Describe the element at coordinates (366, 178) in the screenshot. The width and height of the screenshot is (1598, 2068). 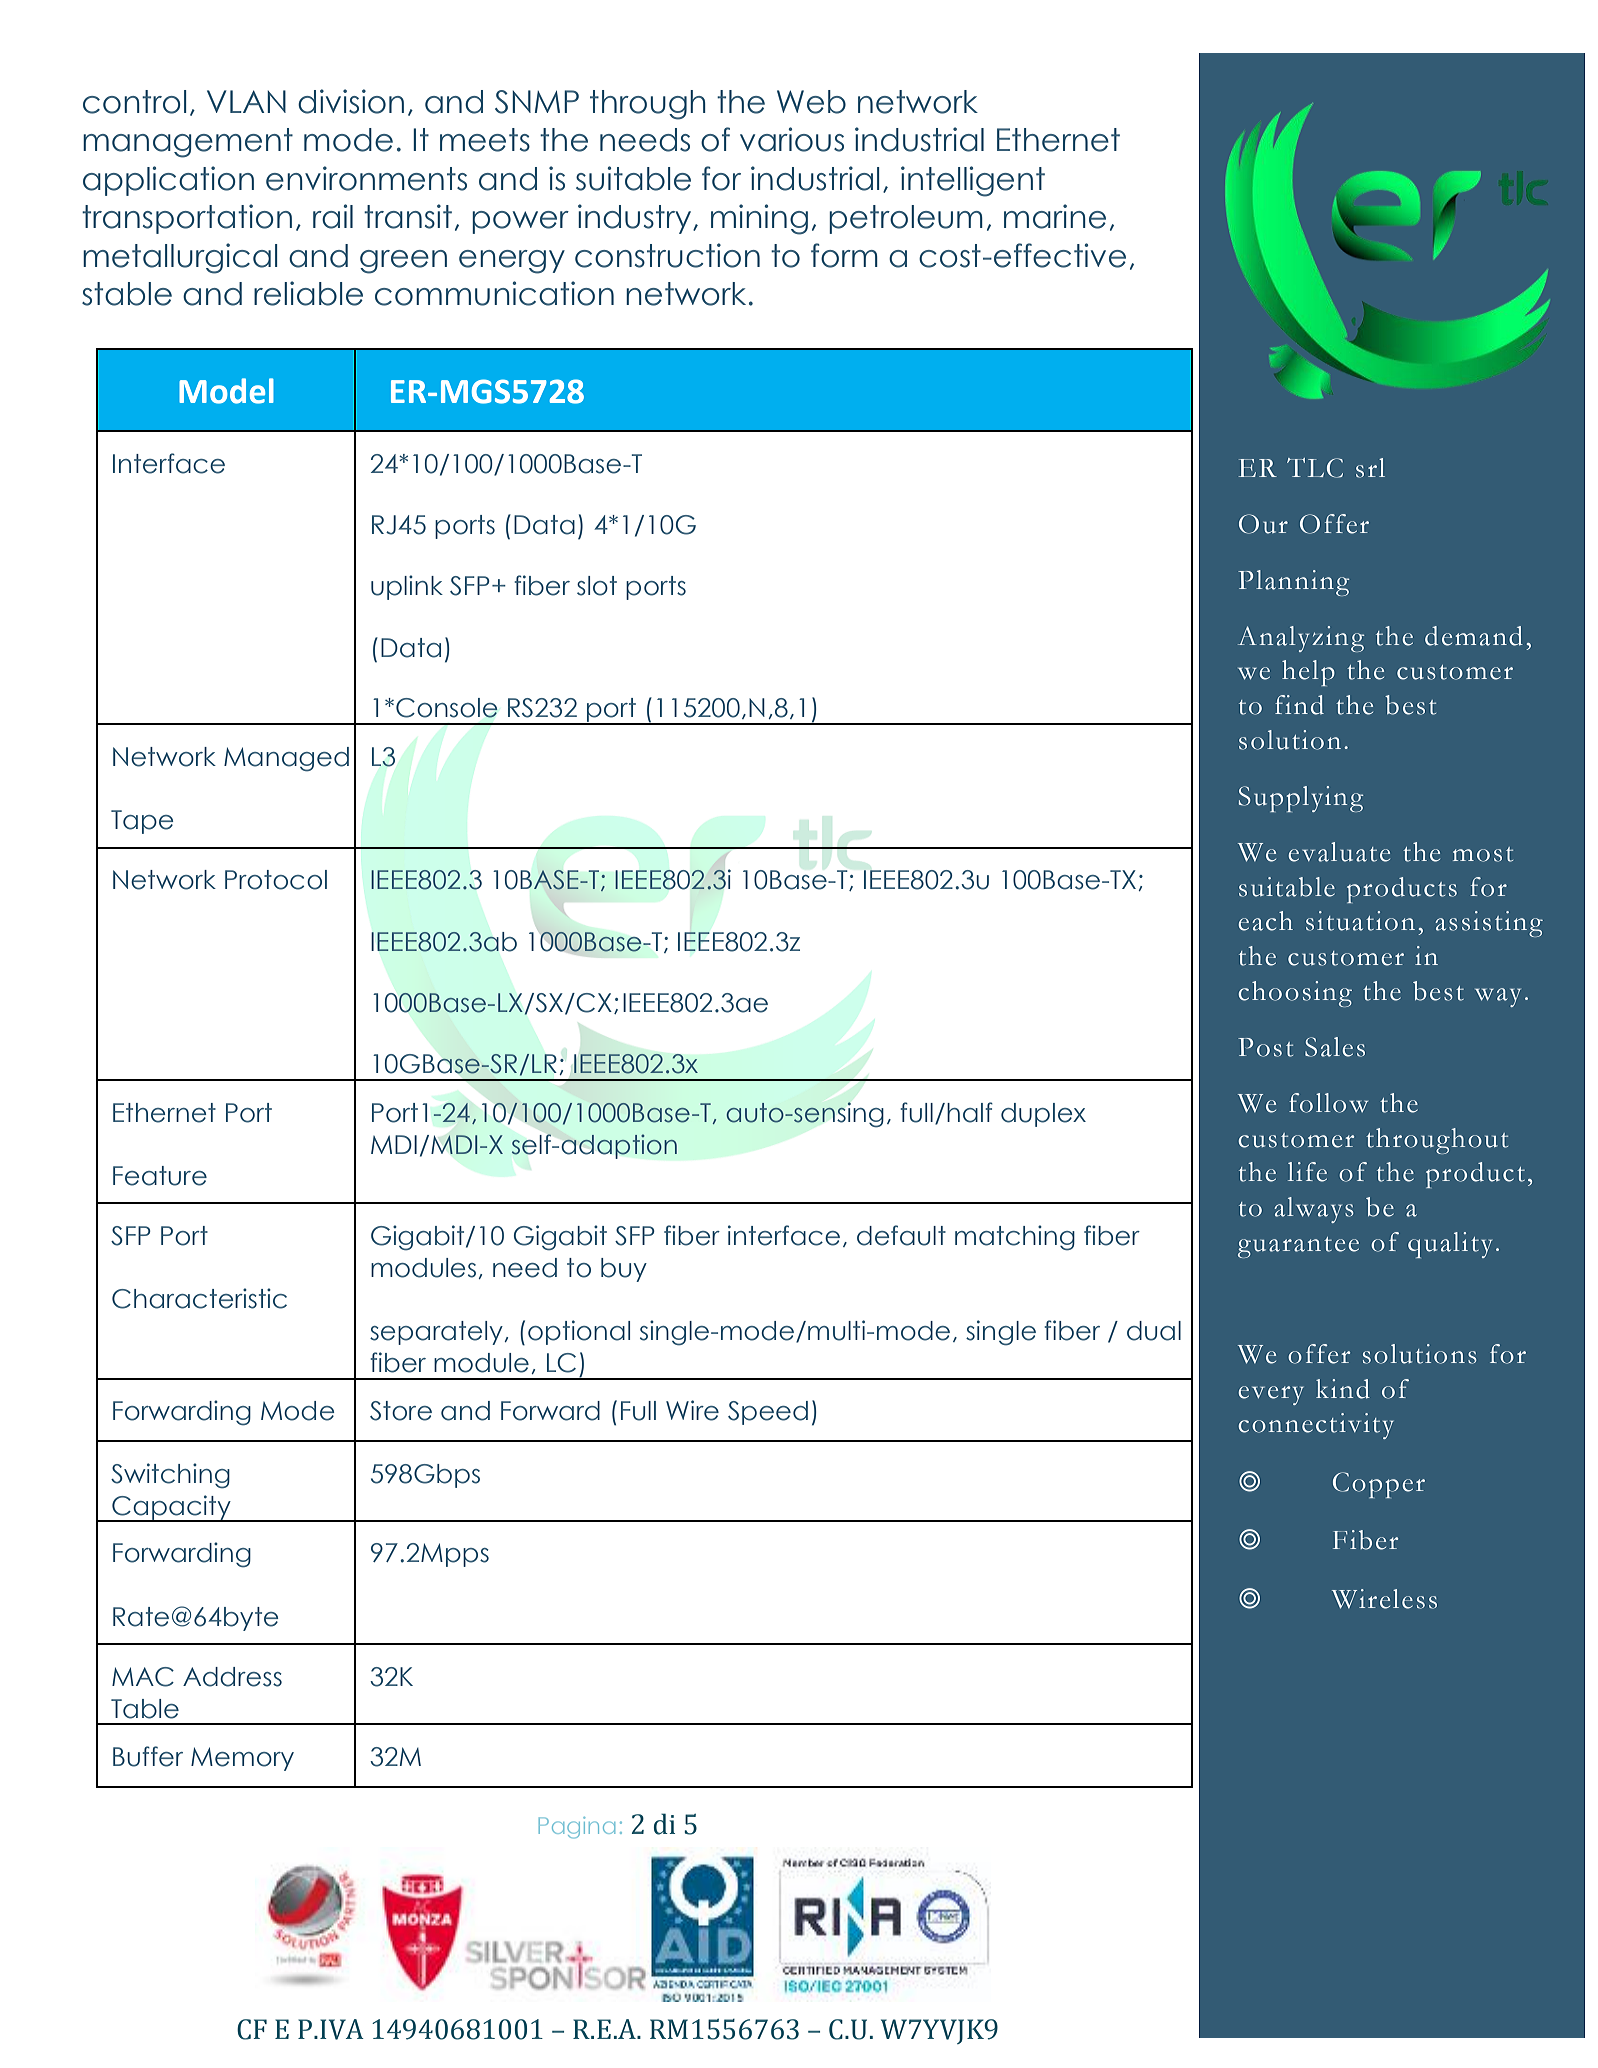
I see `environments` at that location.
